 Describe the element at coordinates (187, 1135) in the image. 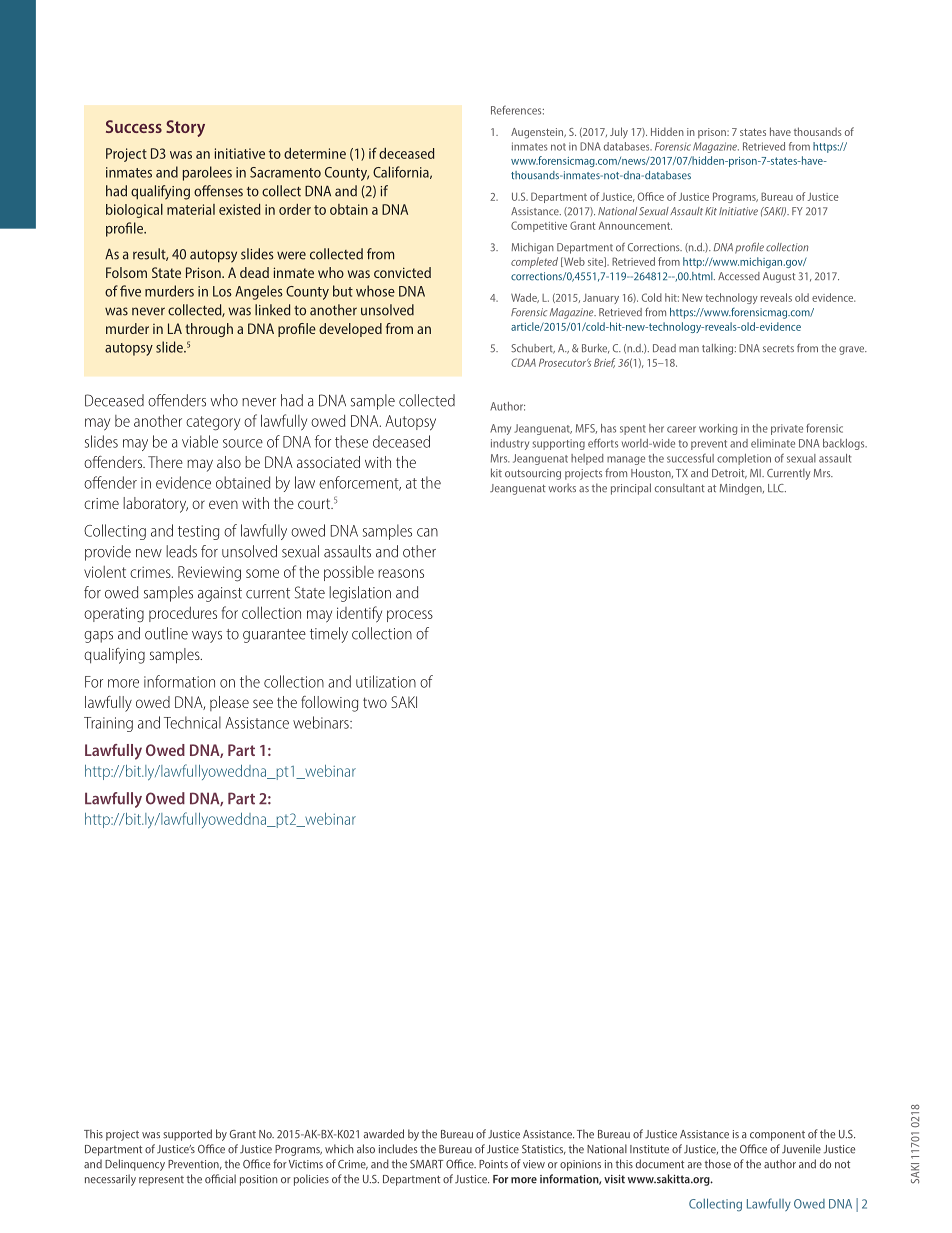

I see `supported` at that location.
